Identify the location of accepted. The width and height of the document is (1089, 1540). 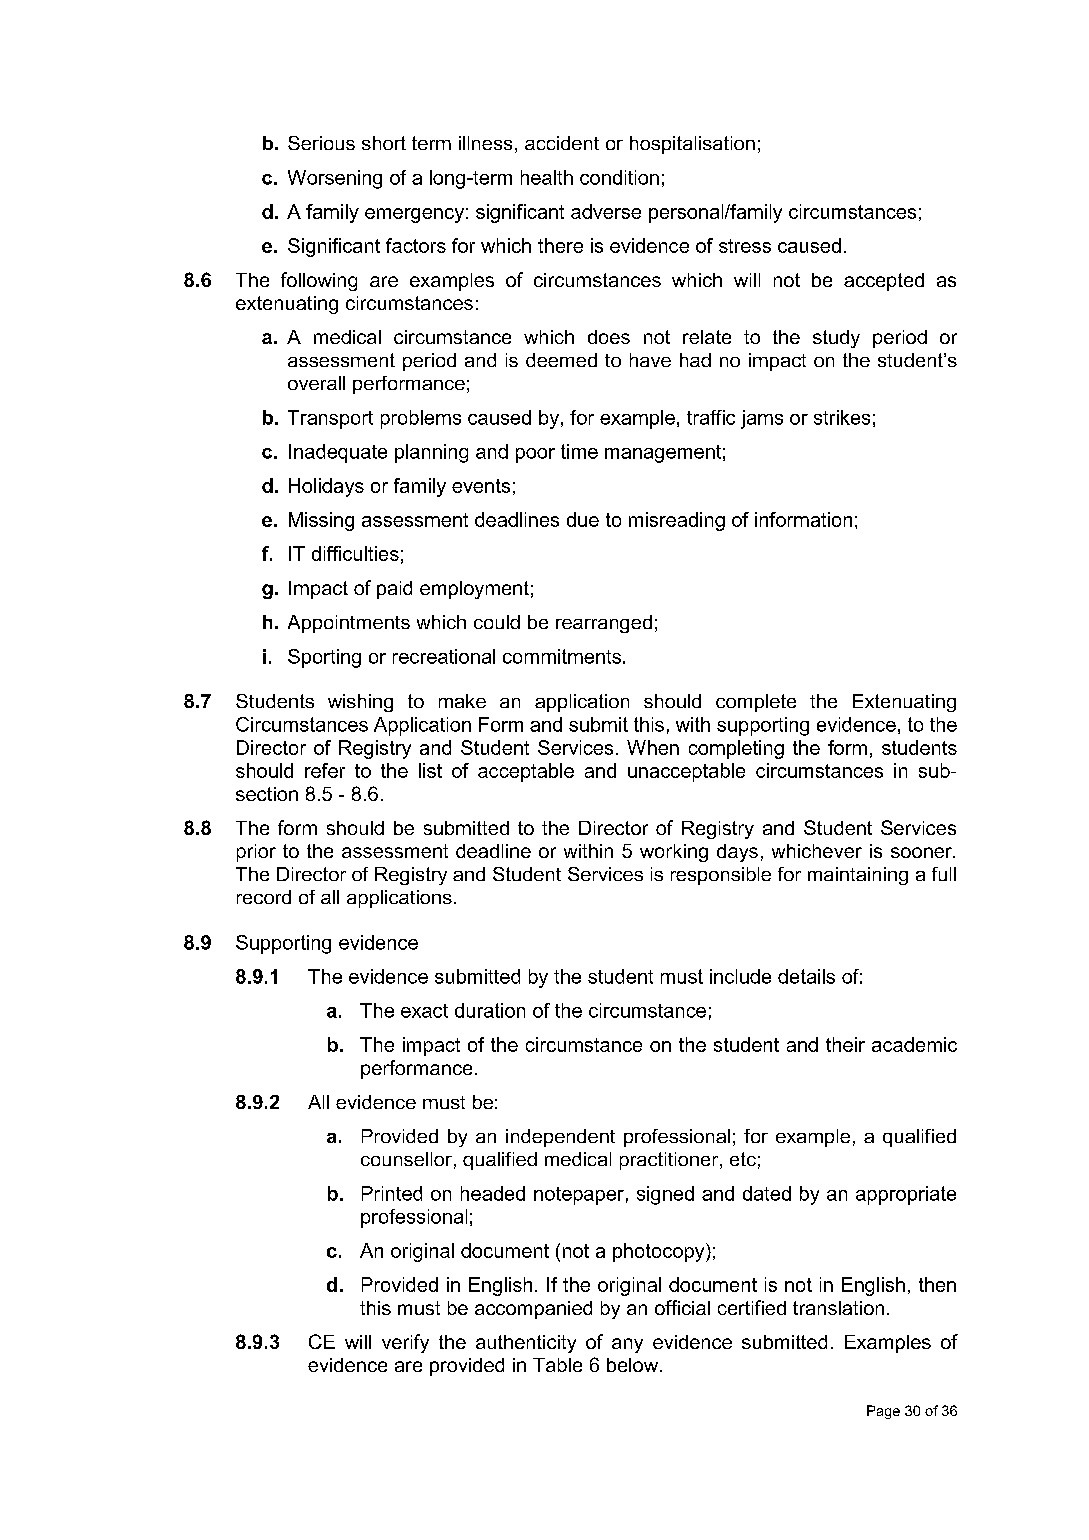
(884, 282).
